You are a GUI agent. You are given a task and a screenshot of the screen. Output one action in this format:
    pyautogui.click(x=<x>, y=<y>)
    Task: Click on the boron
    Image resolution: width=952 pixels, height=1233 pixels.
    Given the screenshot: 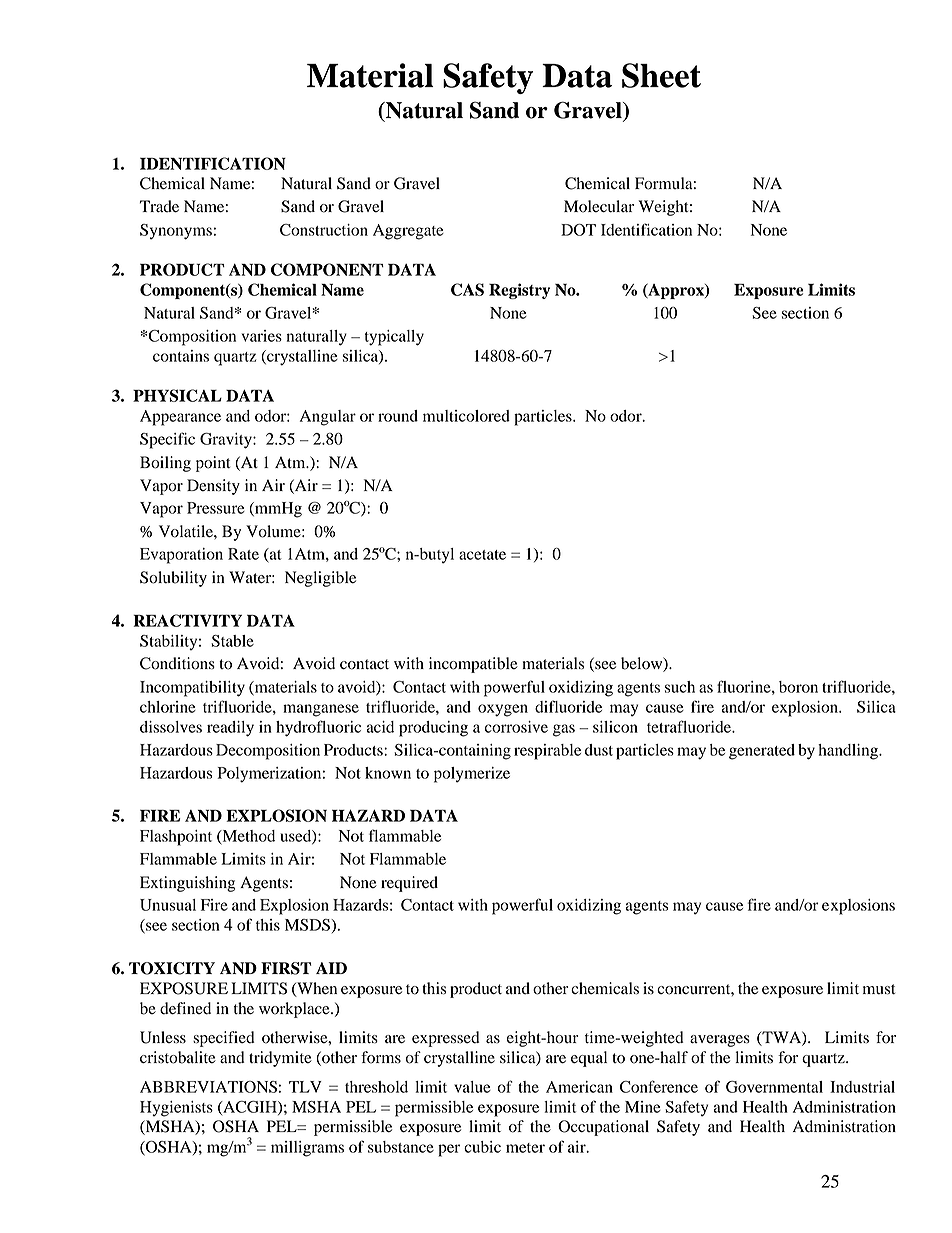 What is the action you would take?
    pyautogui.click(x=798, y=687)
